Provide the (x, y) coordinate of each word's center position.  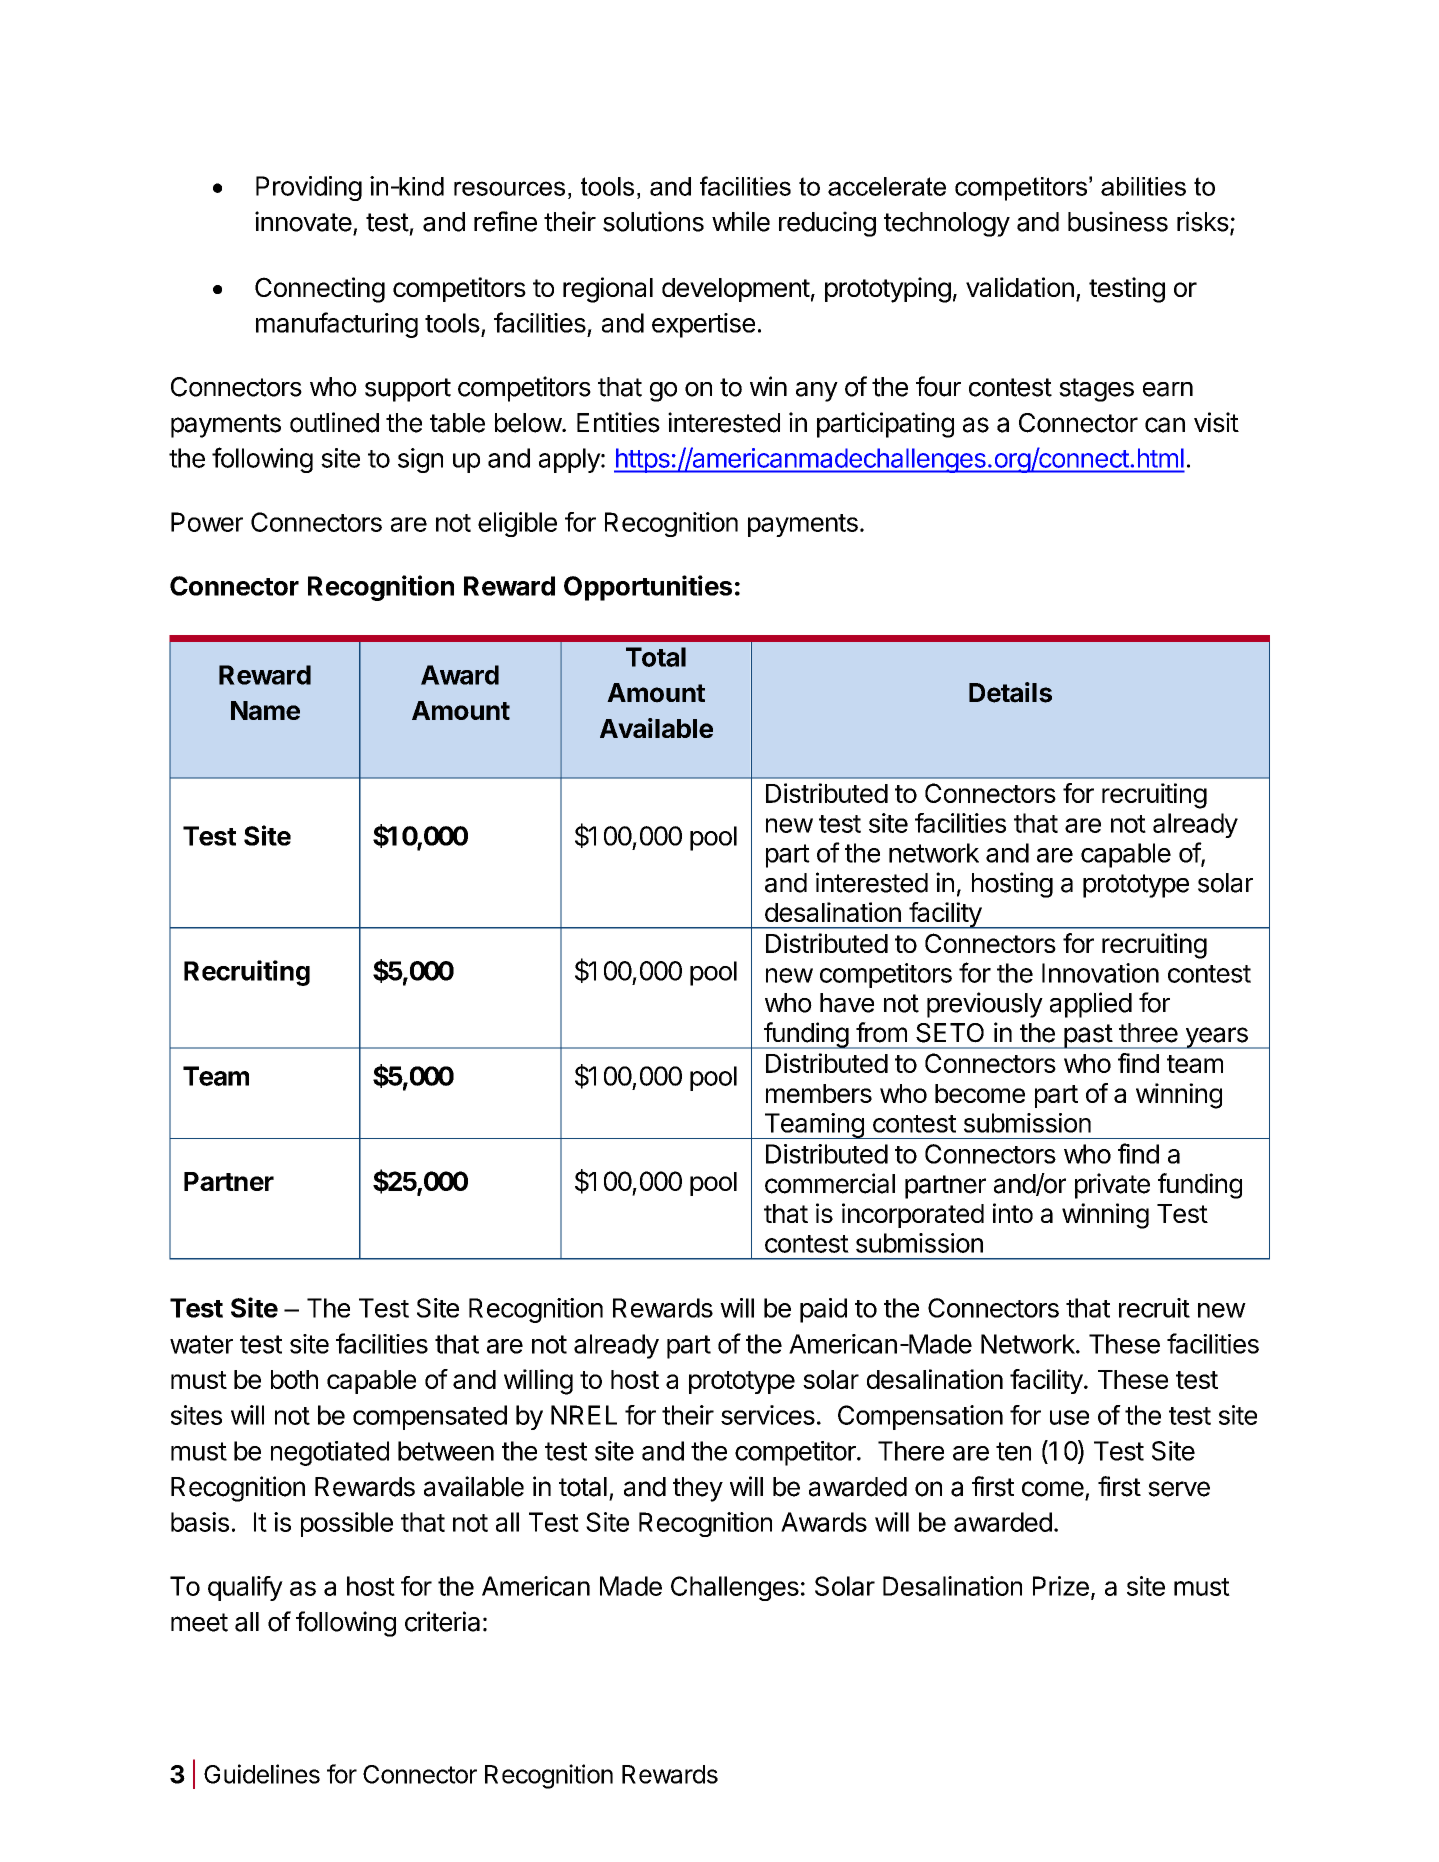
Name (265, 710)
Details (1010, 692)
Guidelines (262, 1774)
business (1118, 221)
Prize (1061, 1586)
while (741, 221)
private (1112, 1186)
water (201, 1344)
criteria (442, 1621)
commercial (830, 1183)
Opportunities (648, 588)
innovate (303, 221)
